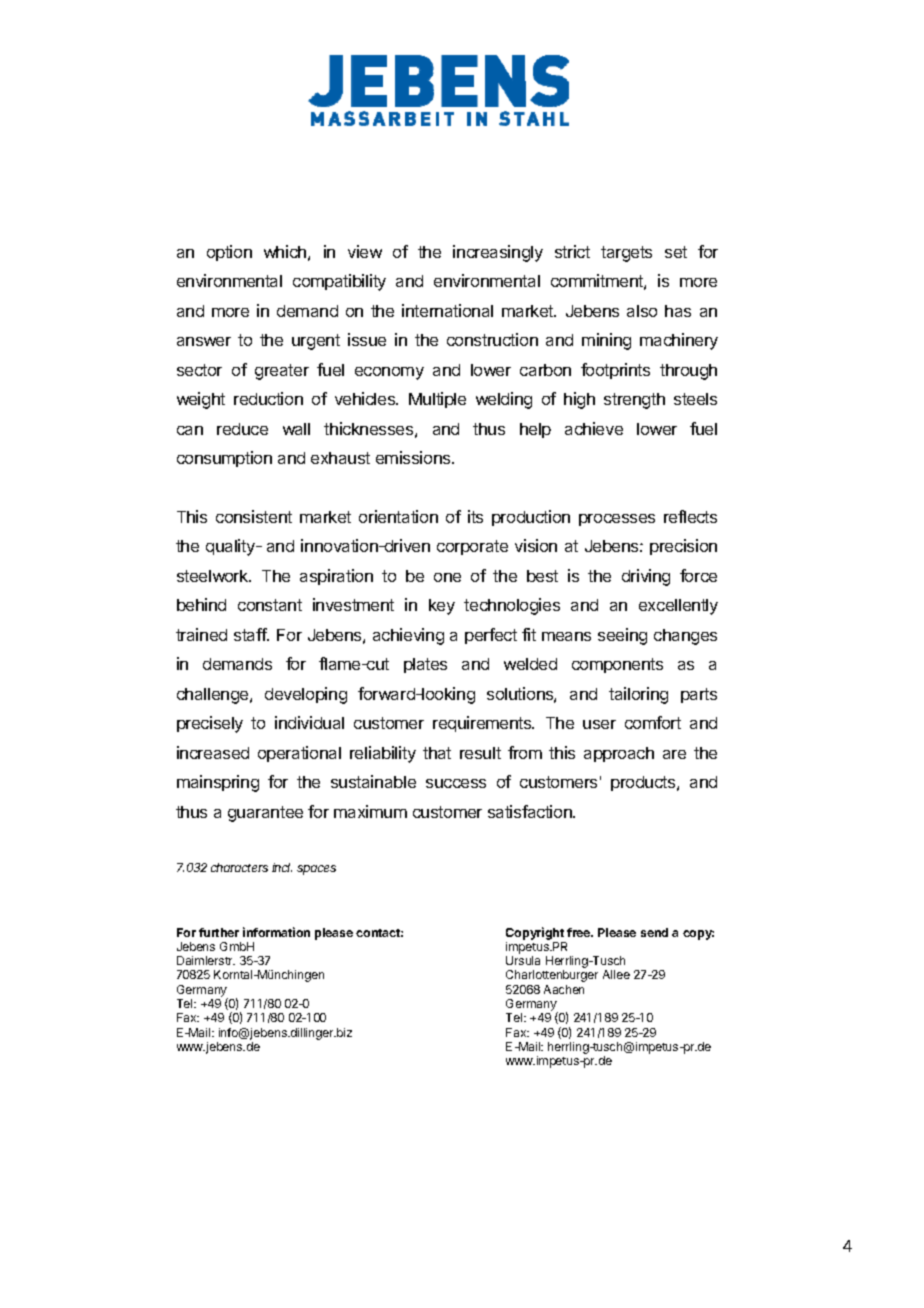 This screenshot has width=924, height=1308. Describe the element at coordinates (254, 516) in the screenshot. I see `consistent` at that location.
